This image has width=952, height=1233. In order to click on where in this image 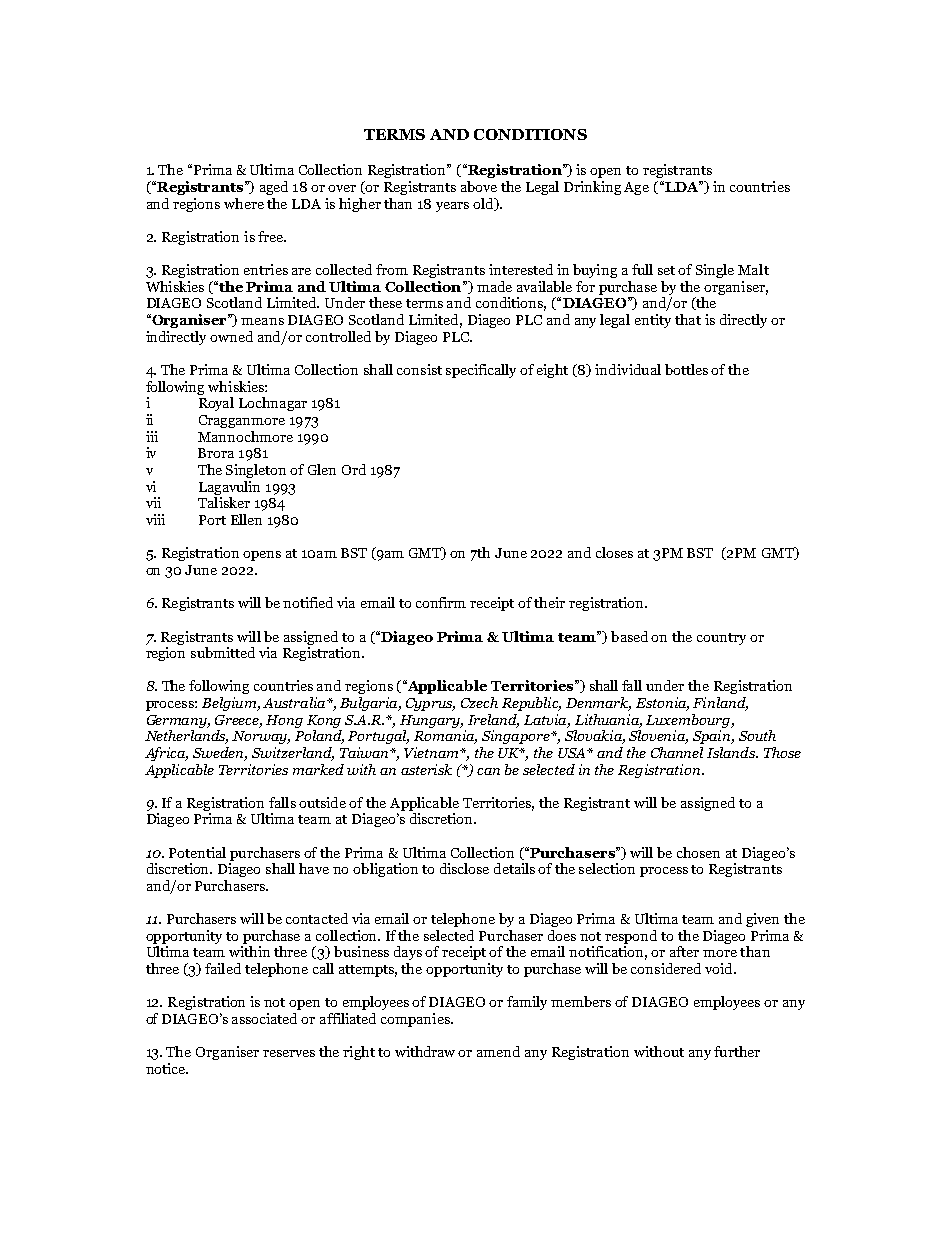, I will do `click(244, 203)`.
